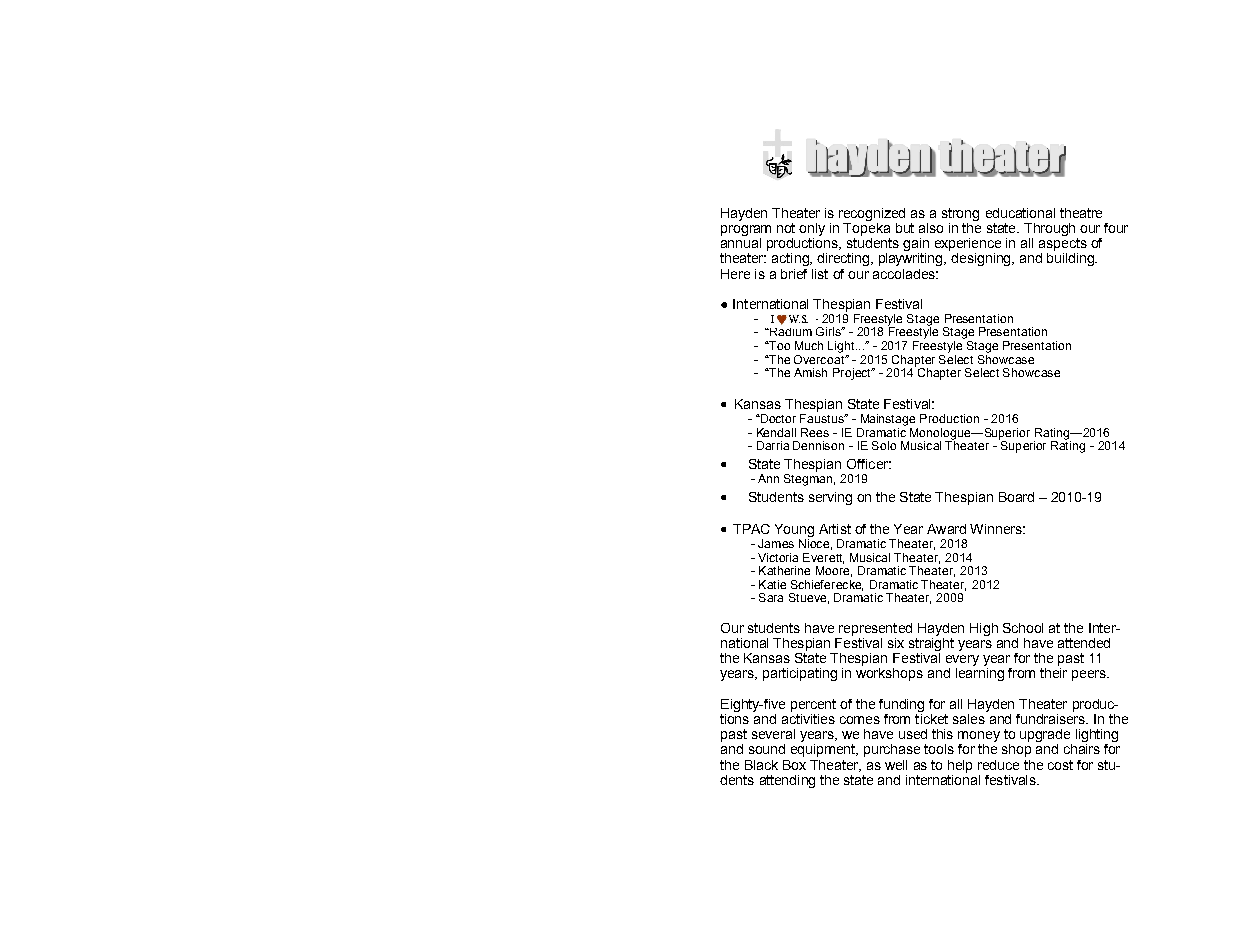 The height and width of the image is (952, 1233). I want to click on serving, so click(830, 498).
